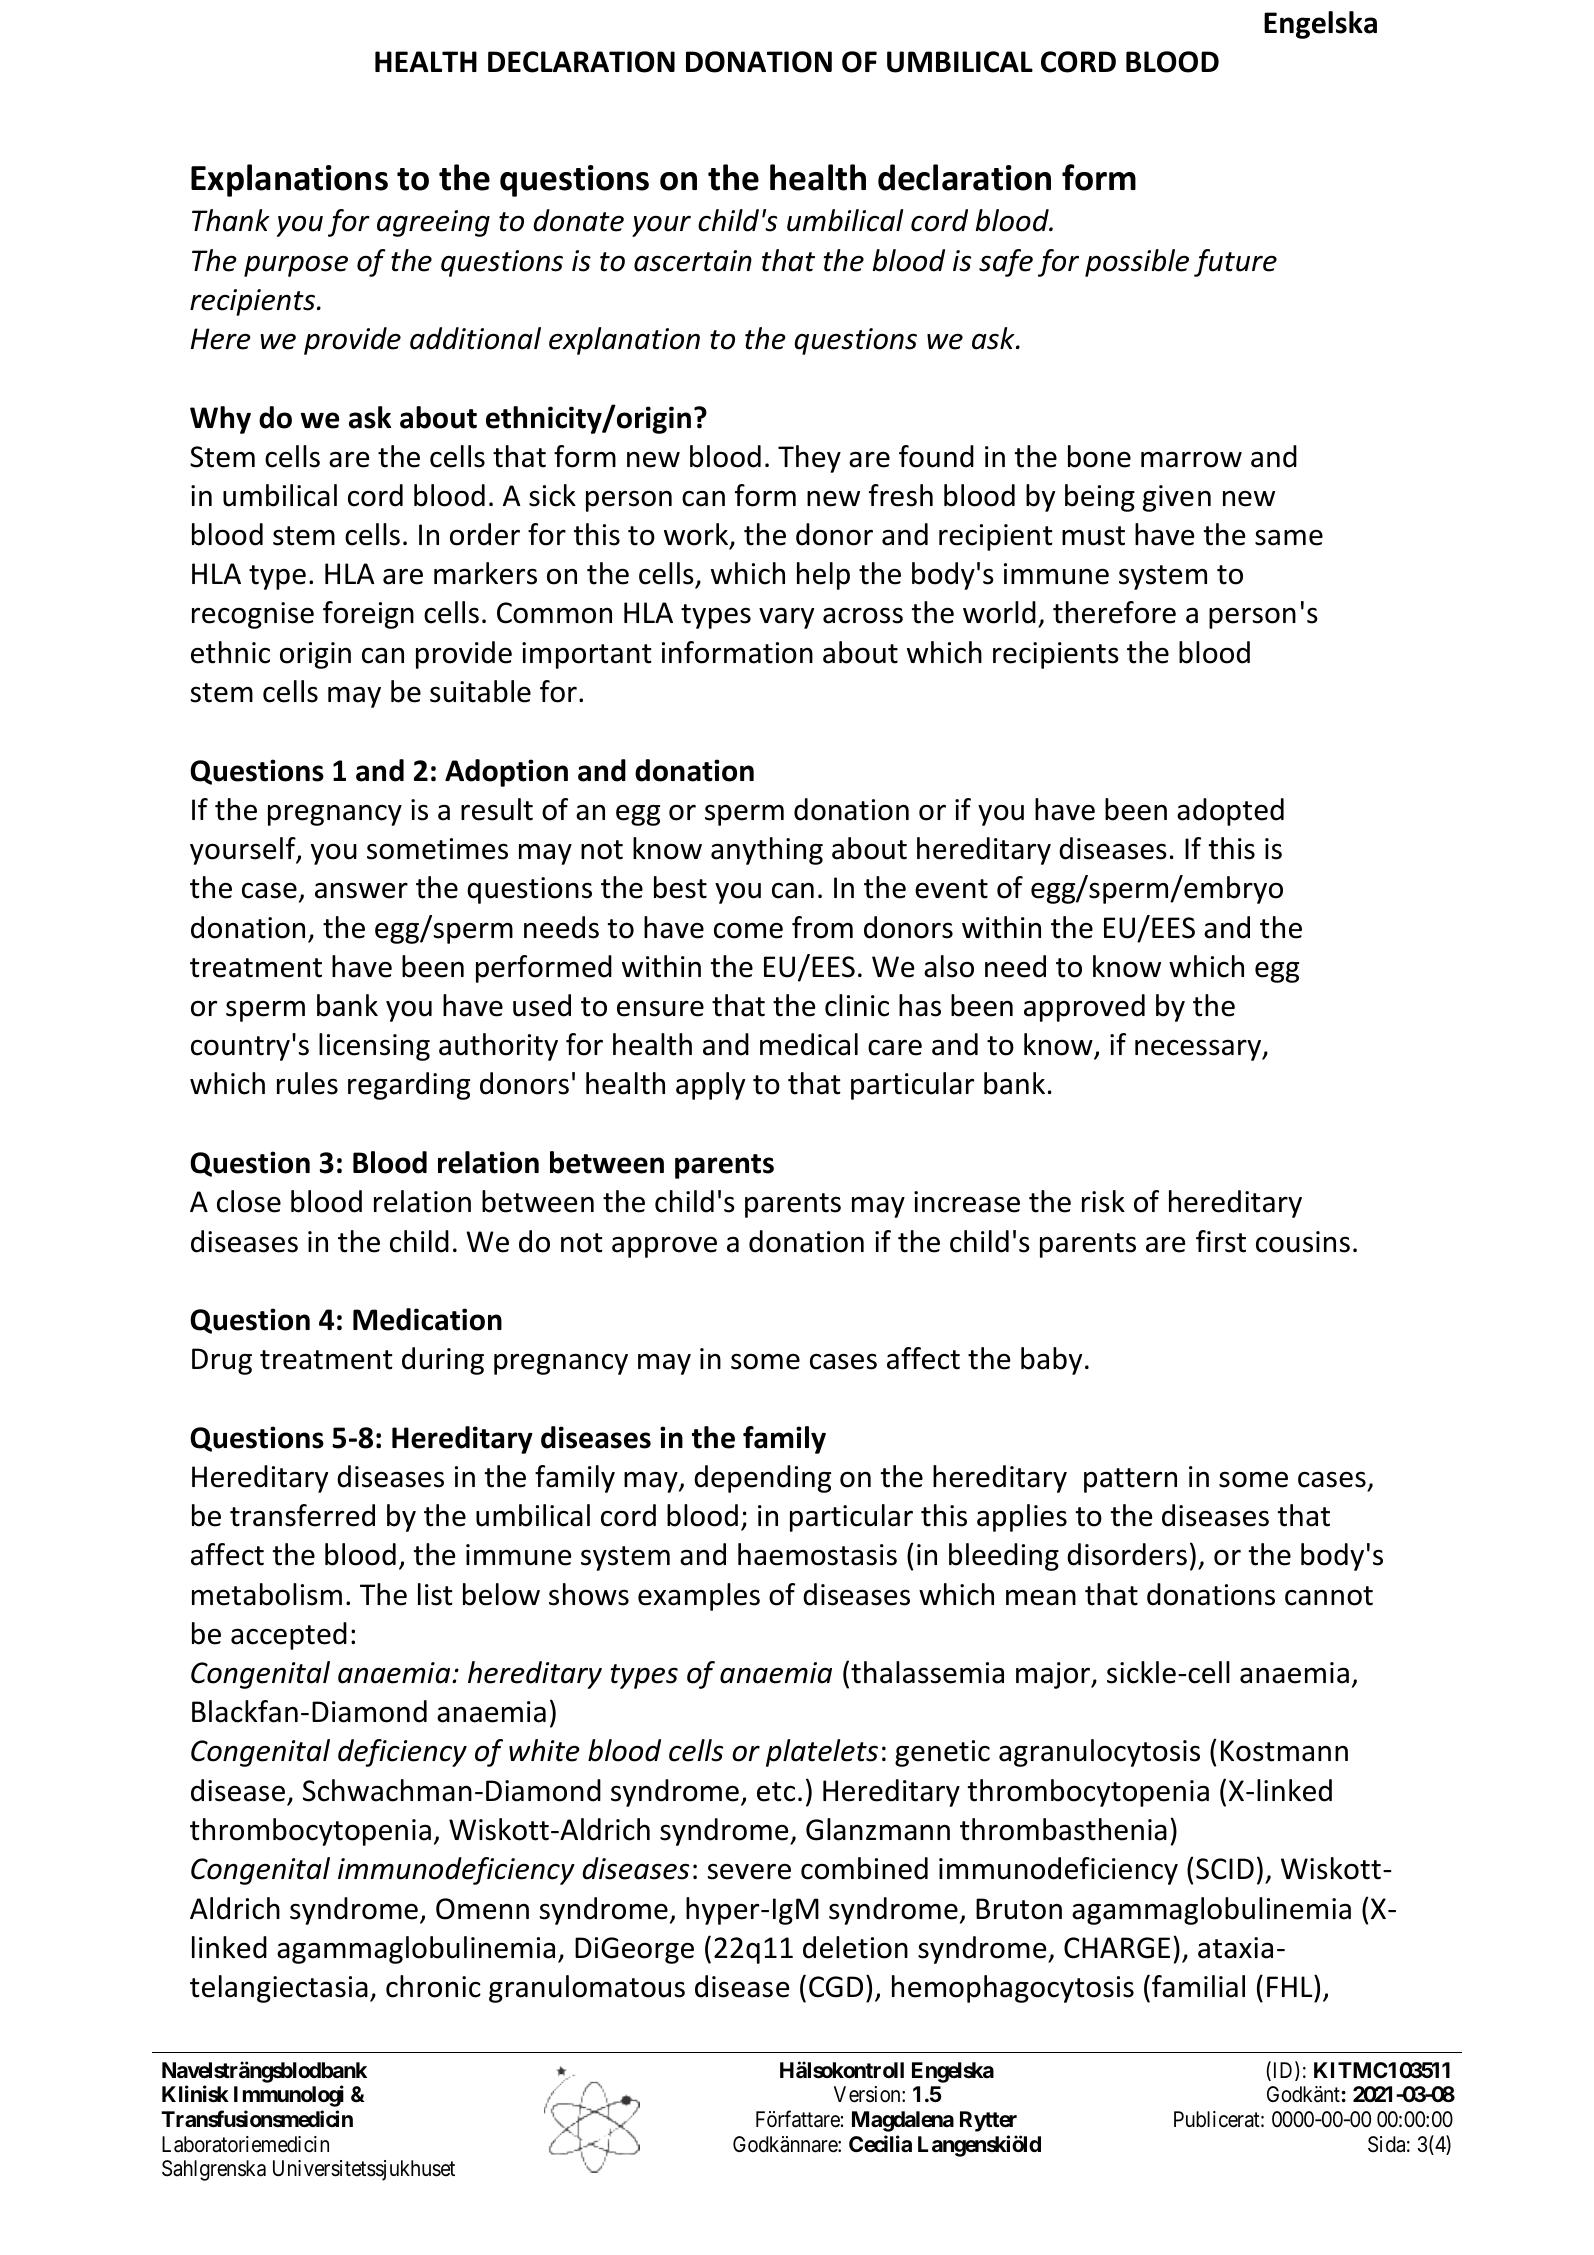 The image size is (1594, 2255). I want to click on future, so click(1235, 263).
